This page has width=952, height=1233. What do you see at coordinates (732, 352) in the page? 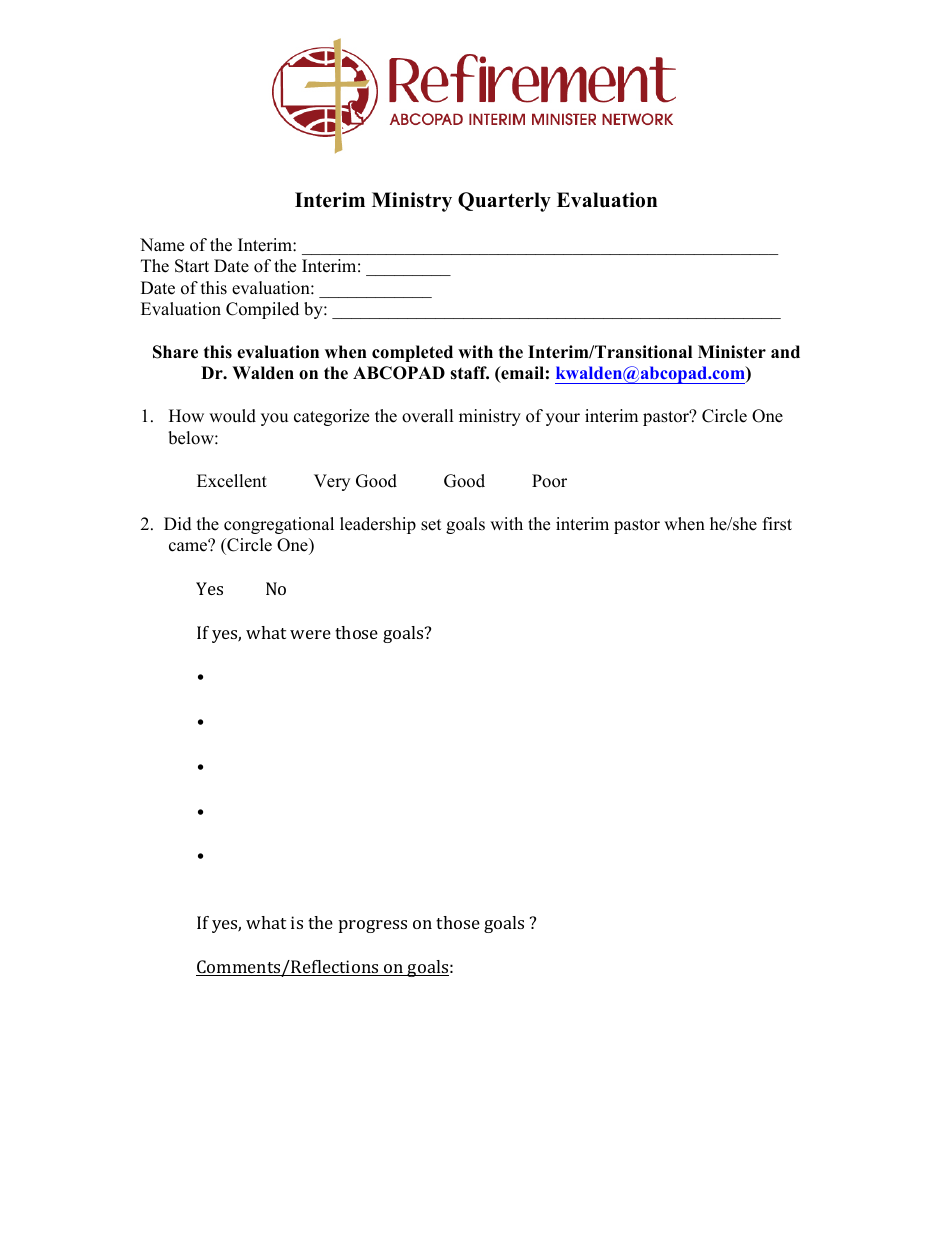
I see `Minister` at bounding box center [732, 352].
